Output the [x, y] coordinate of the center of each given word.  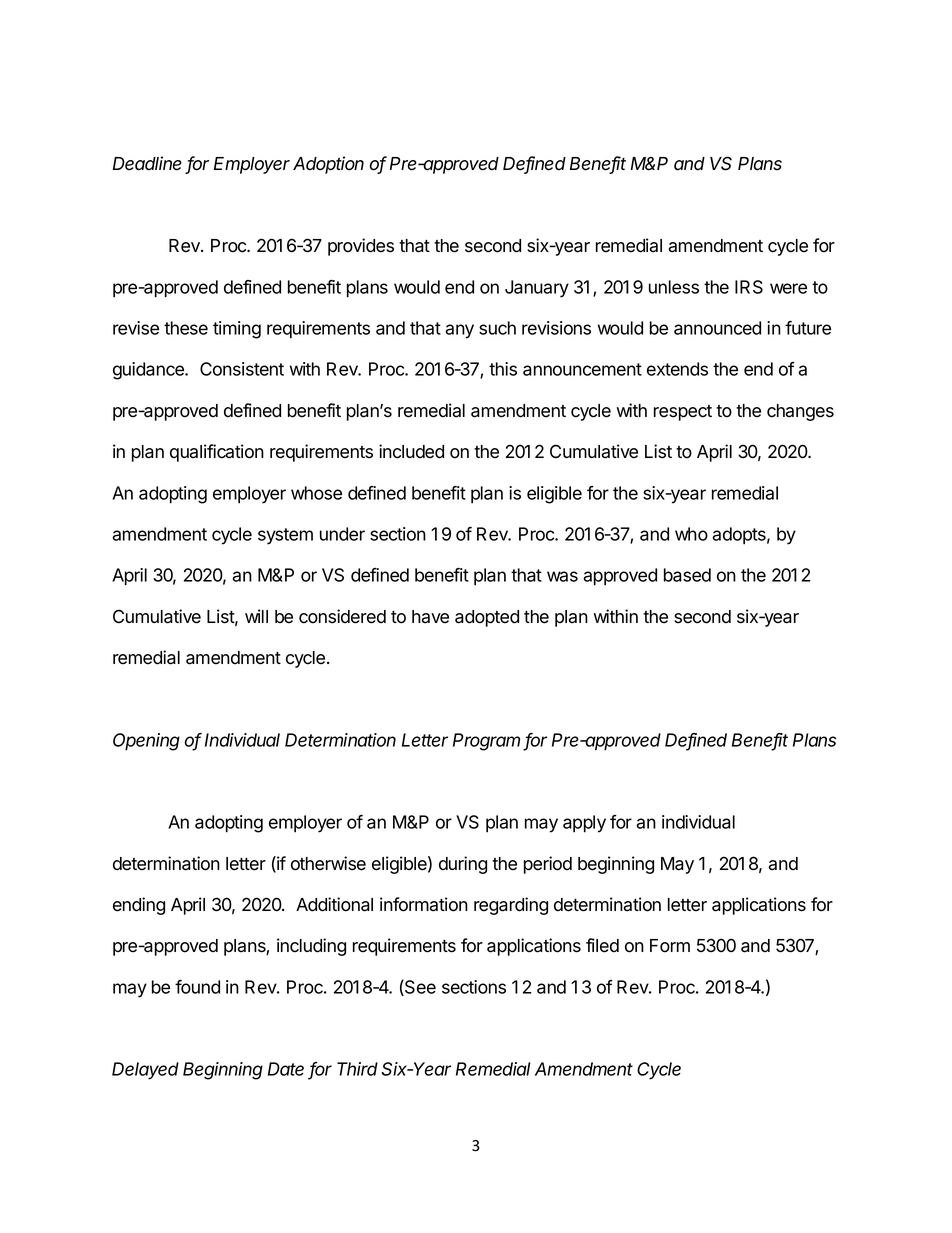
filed [602, 945]
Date [286, 1069]
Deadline [147, 163]
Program [486, 742]
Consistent [242, 369]
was [562, 576]
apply [584, 824]
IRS [749, 287]
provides [361, 247]
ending [139, 906]
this [503, 369]
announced [717, 328]
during [463, 865]
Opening [146, 742]
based [687, 575]
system [285, 536]
